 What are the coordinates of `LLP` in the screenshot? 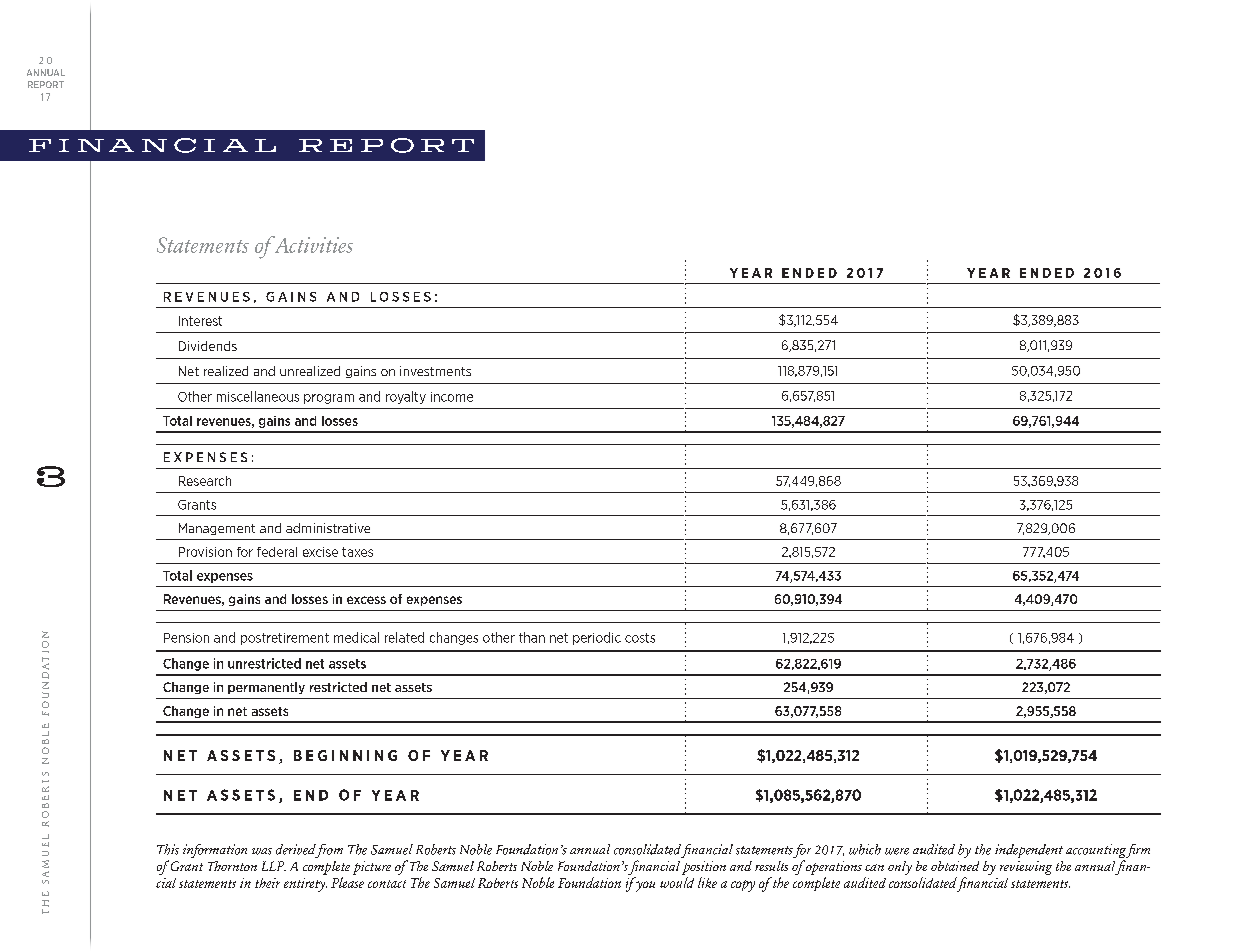 It's located at (274, 866).
